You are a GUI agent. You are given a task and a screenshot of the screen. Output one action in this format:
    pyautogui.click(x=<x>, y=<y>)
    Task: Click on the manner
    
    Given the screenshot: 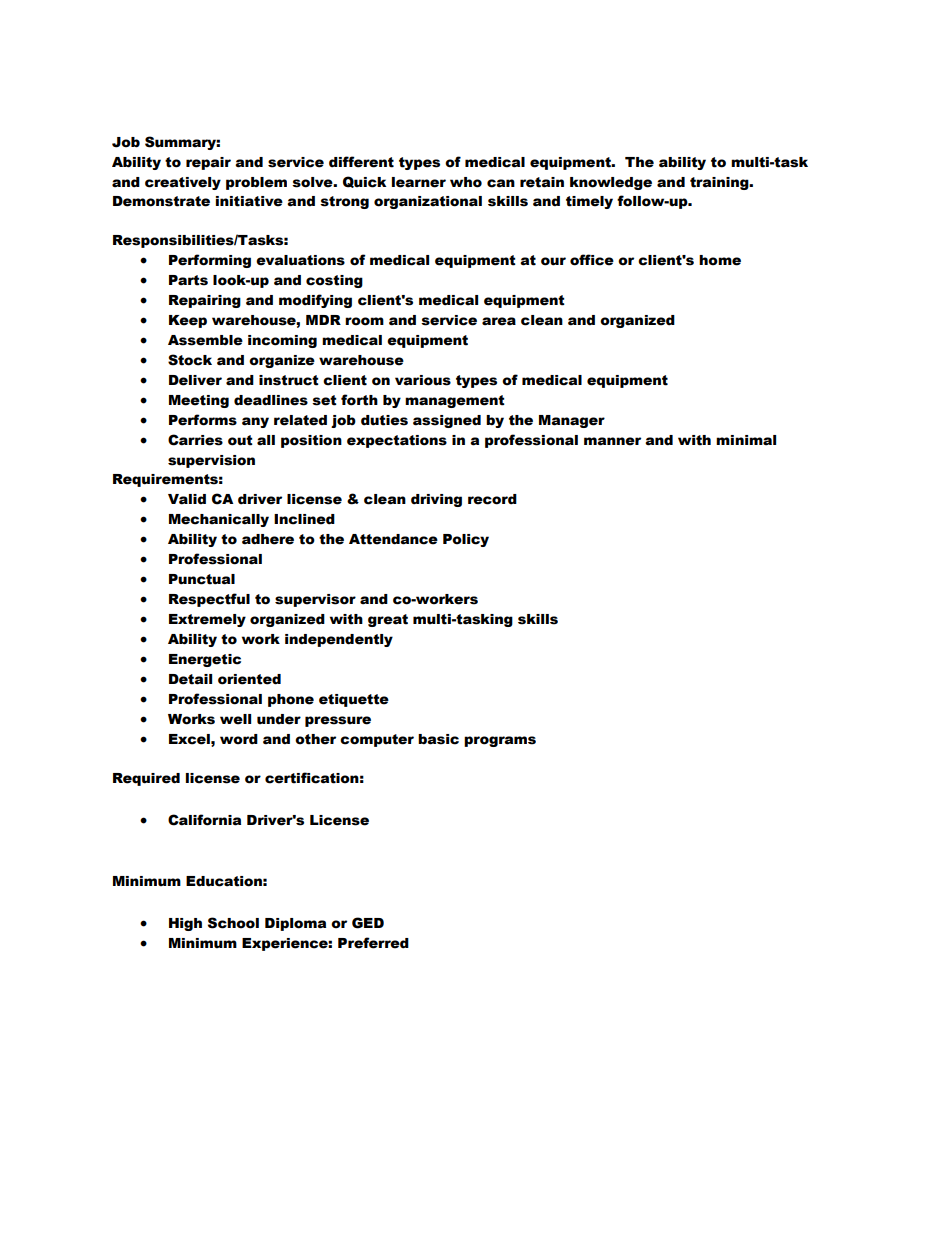 What is the action you would take?
    pyautogui.click(x=612, y=441)
